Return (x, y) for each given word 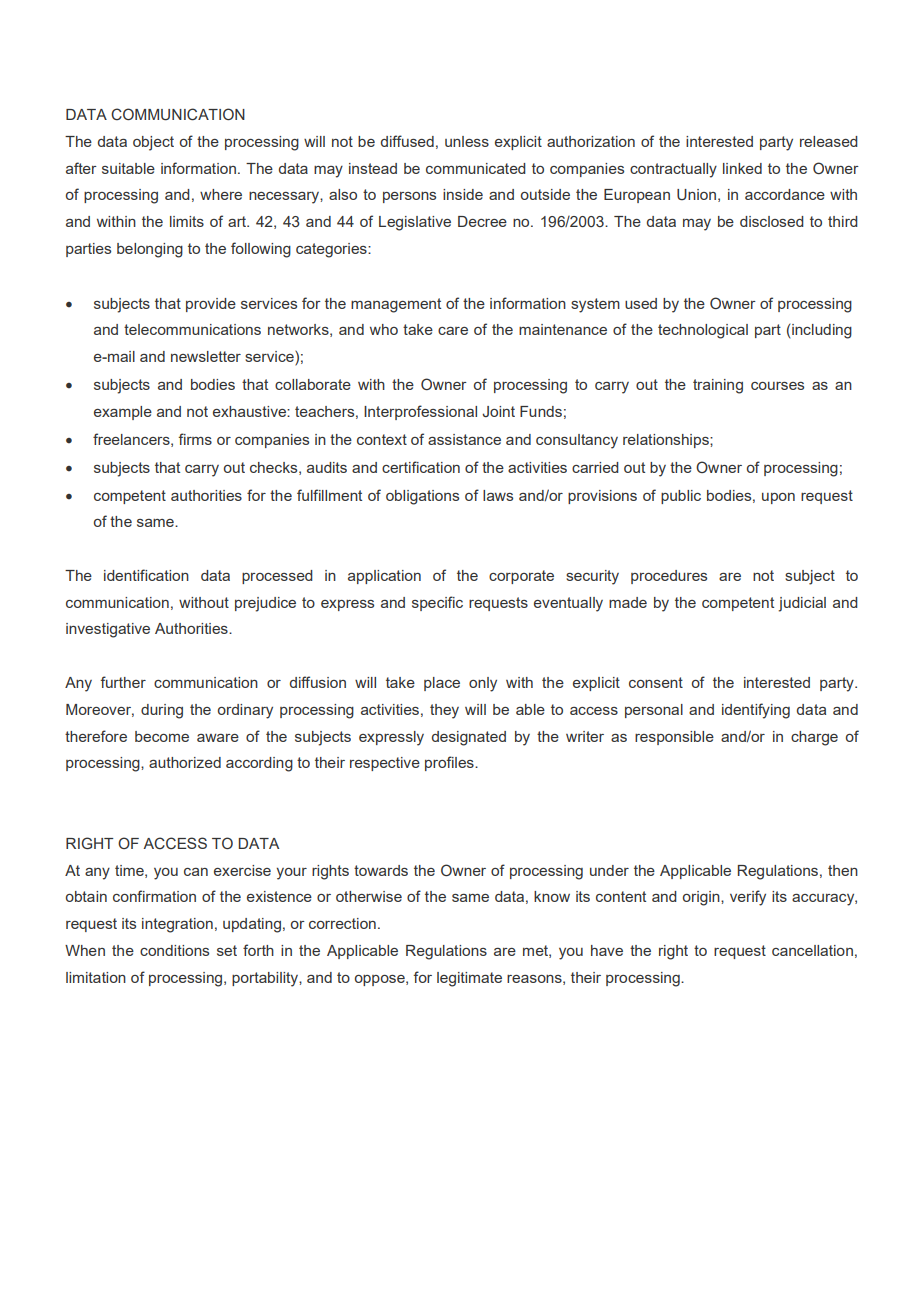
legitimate (469, 979)
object (153, 143)
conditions (174, 950)
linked (742, 168)
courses (777, 386)
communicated (476, 168)
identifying (756, 711)
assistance (464, 439)
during (162, 711)
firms (195, 439)
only (483, 684)
